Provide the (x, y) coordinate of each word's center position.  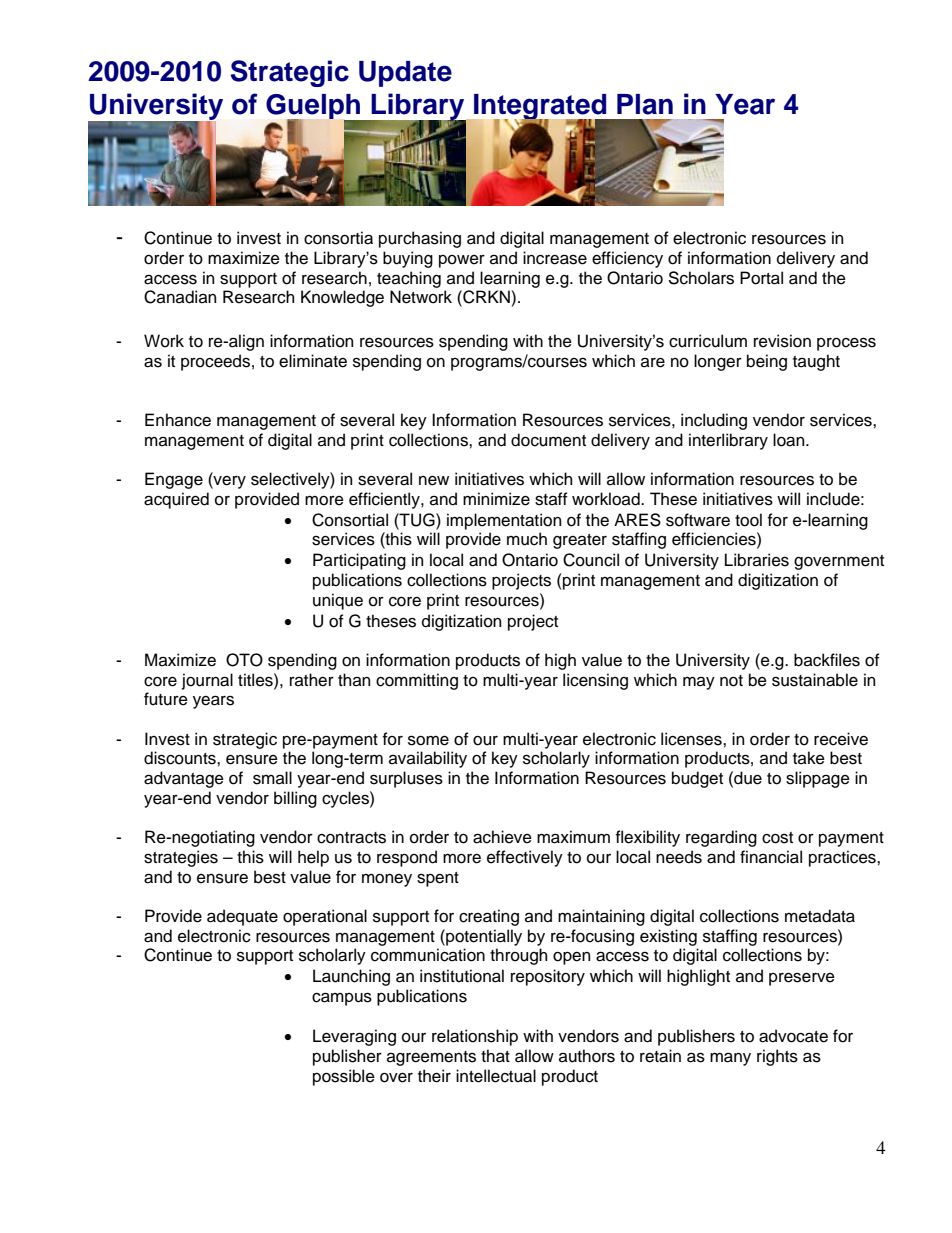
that (495, 1056)
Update (405, 74)
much (527, 539)
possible (344, 1077)
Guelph (314, 108)
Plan (645, 104)
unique (338, 601)
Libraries (757, 560)
